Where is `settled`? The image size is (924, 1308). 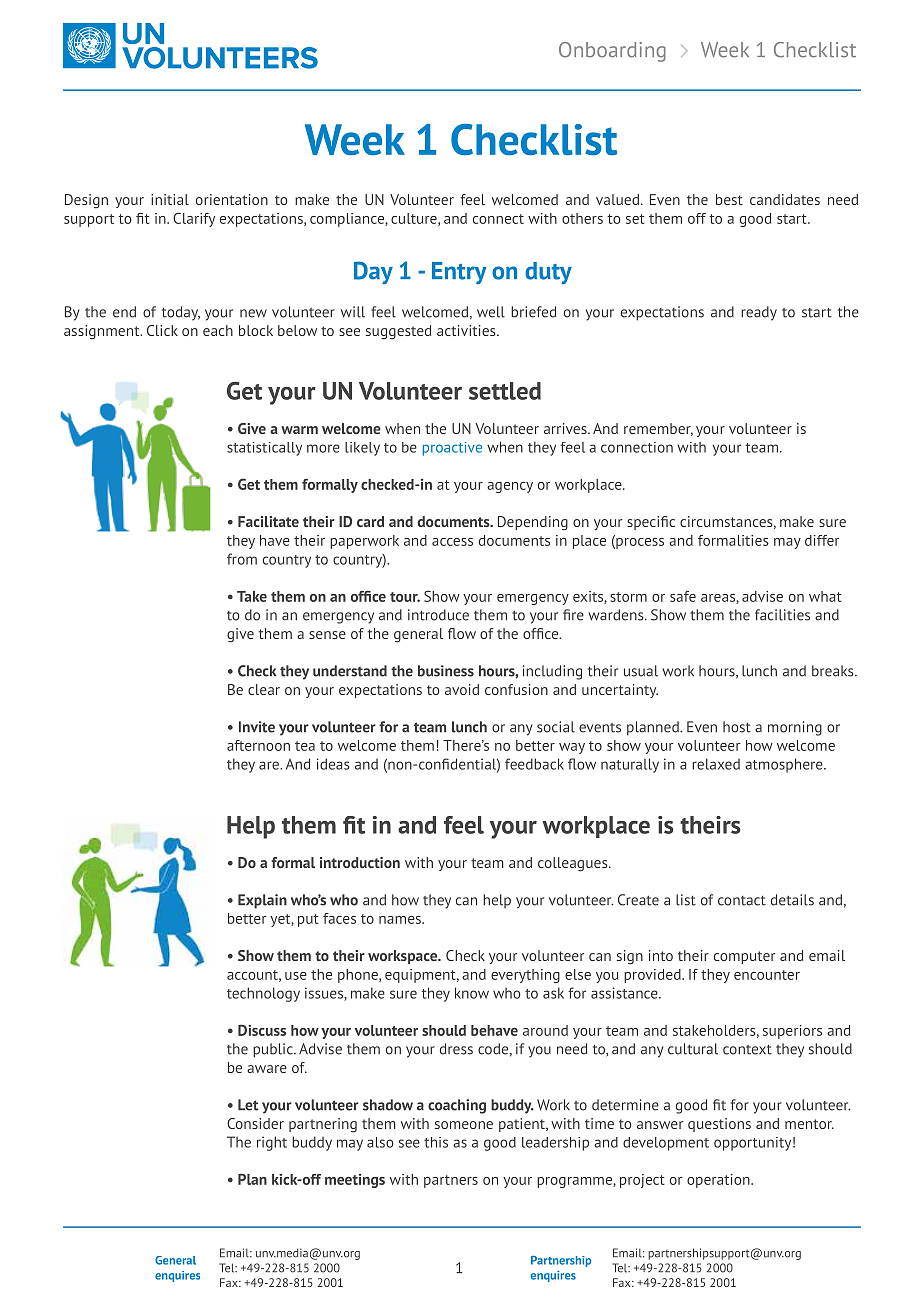
settled is located at coordinates (505, 391).
